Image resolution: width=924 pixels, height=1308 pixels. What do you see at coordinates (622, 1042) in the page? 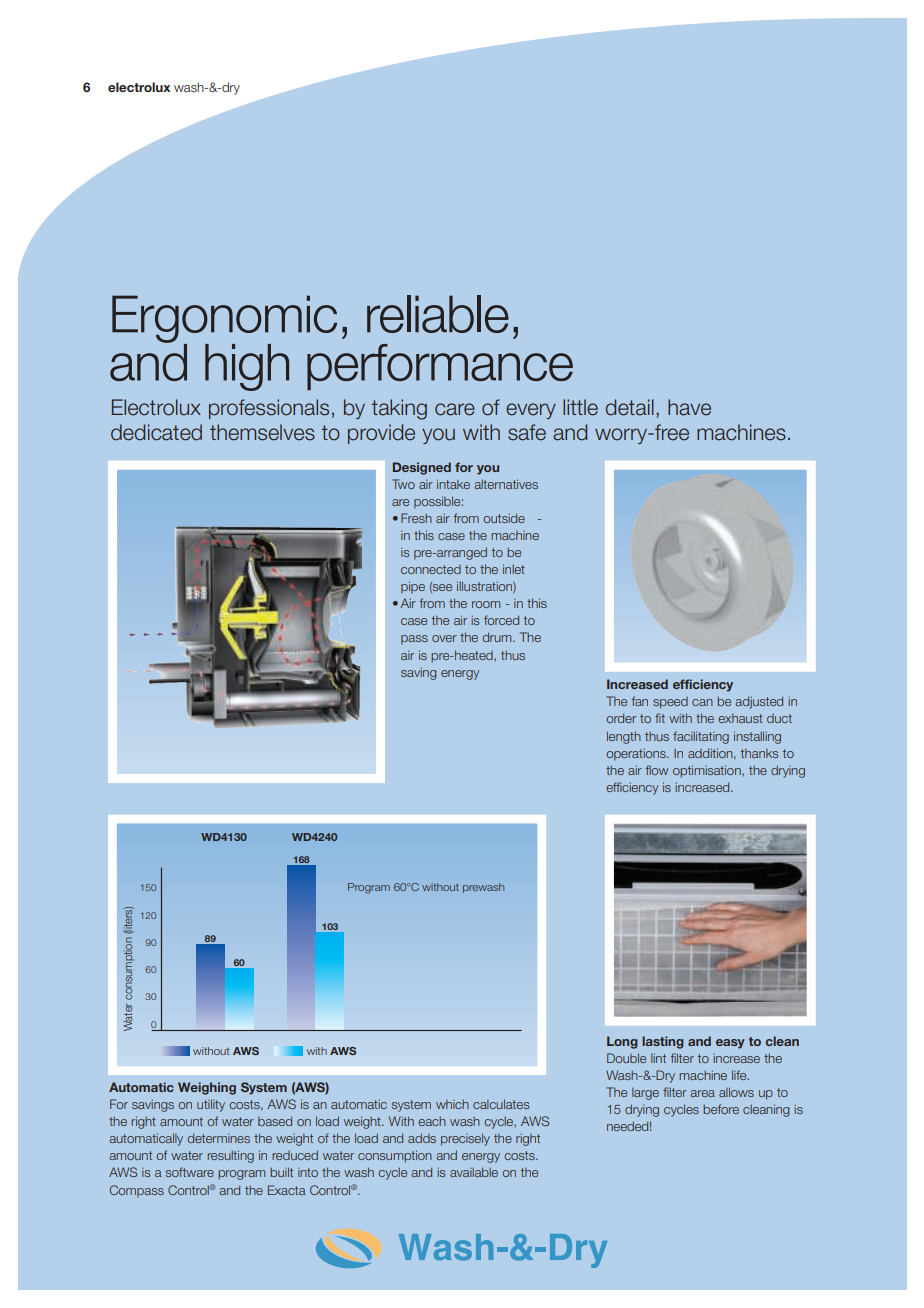
I see `Long` at bounding box center [622, 1042].
